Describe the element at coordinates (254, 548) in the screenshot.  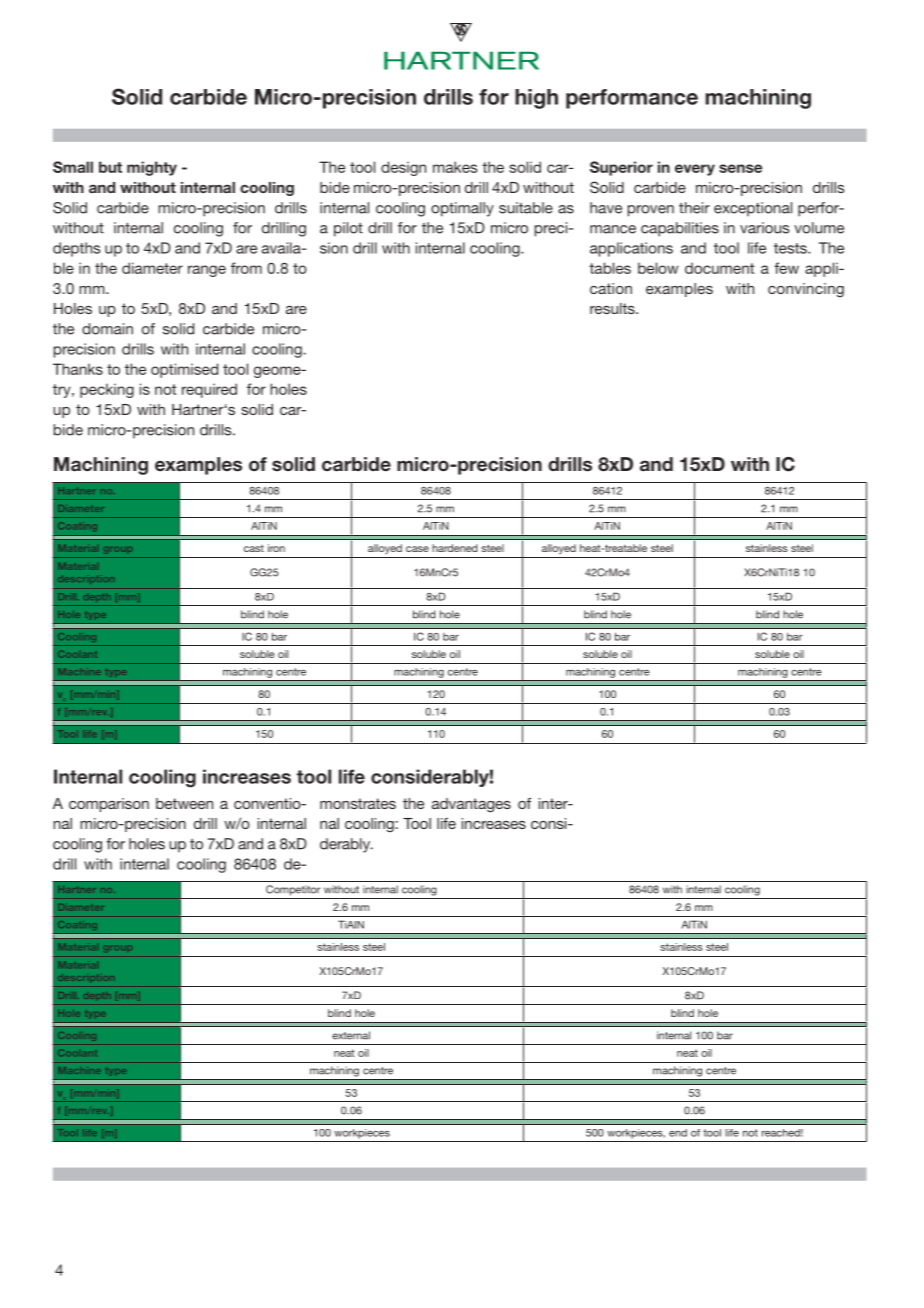
I see `cast` at that location.
